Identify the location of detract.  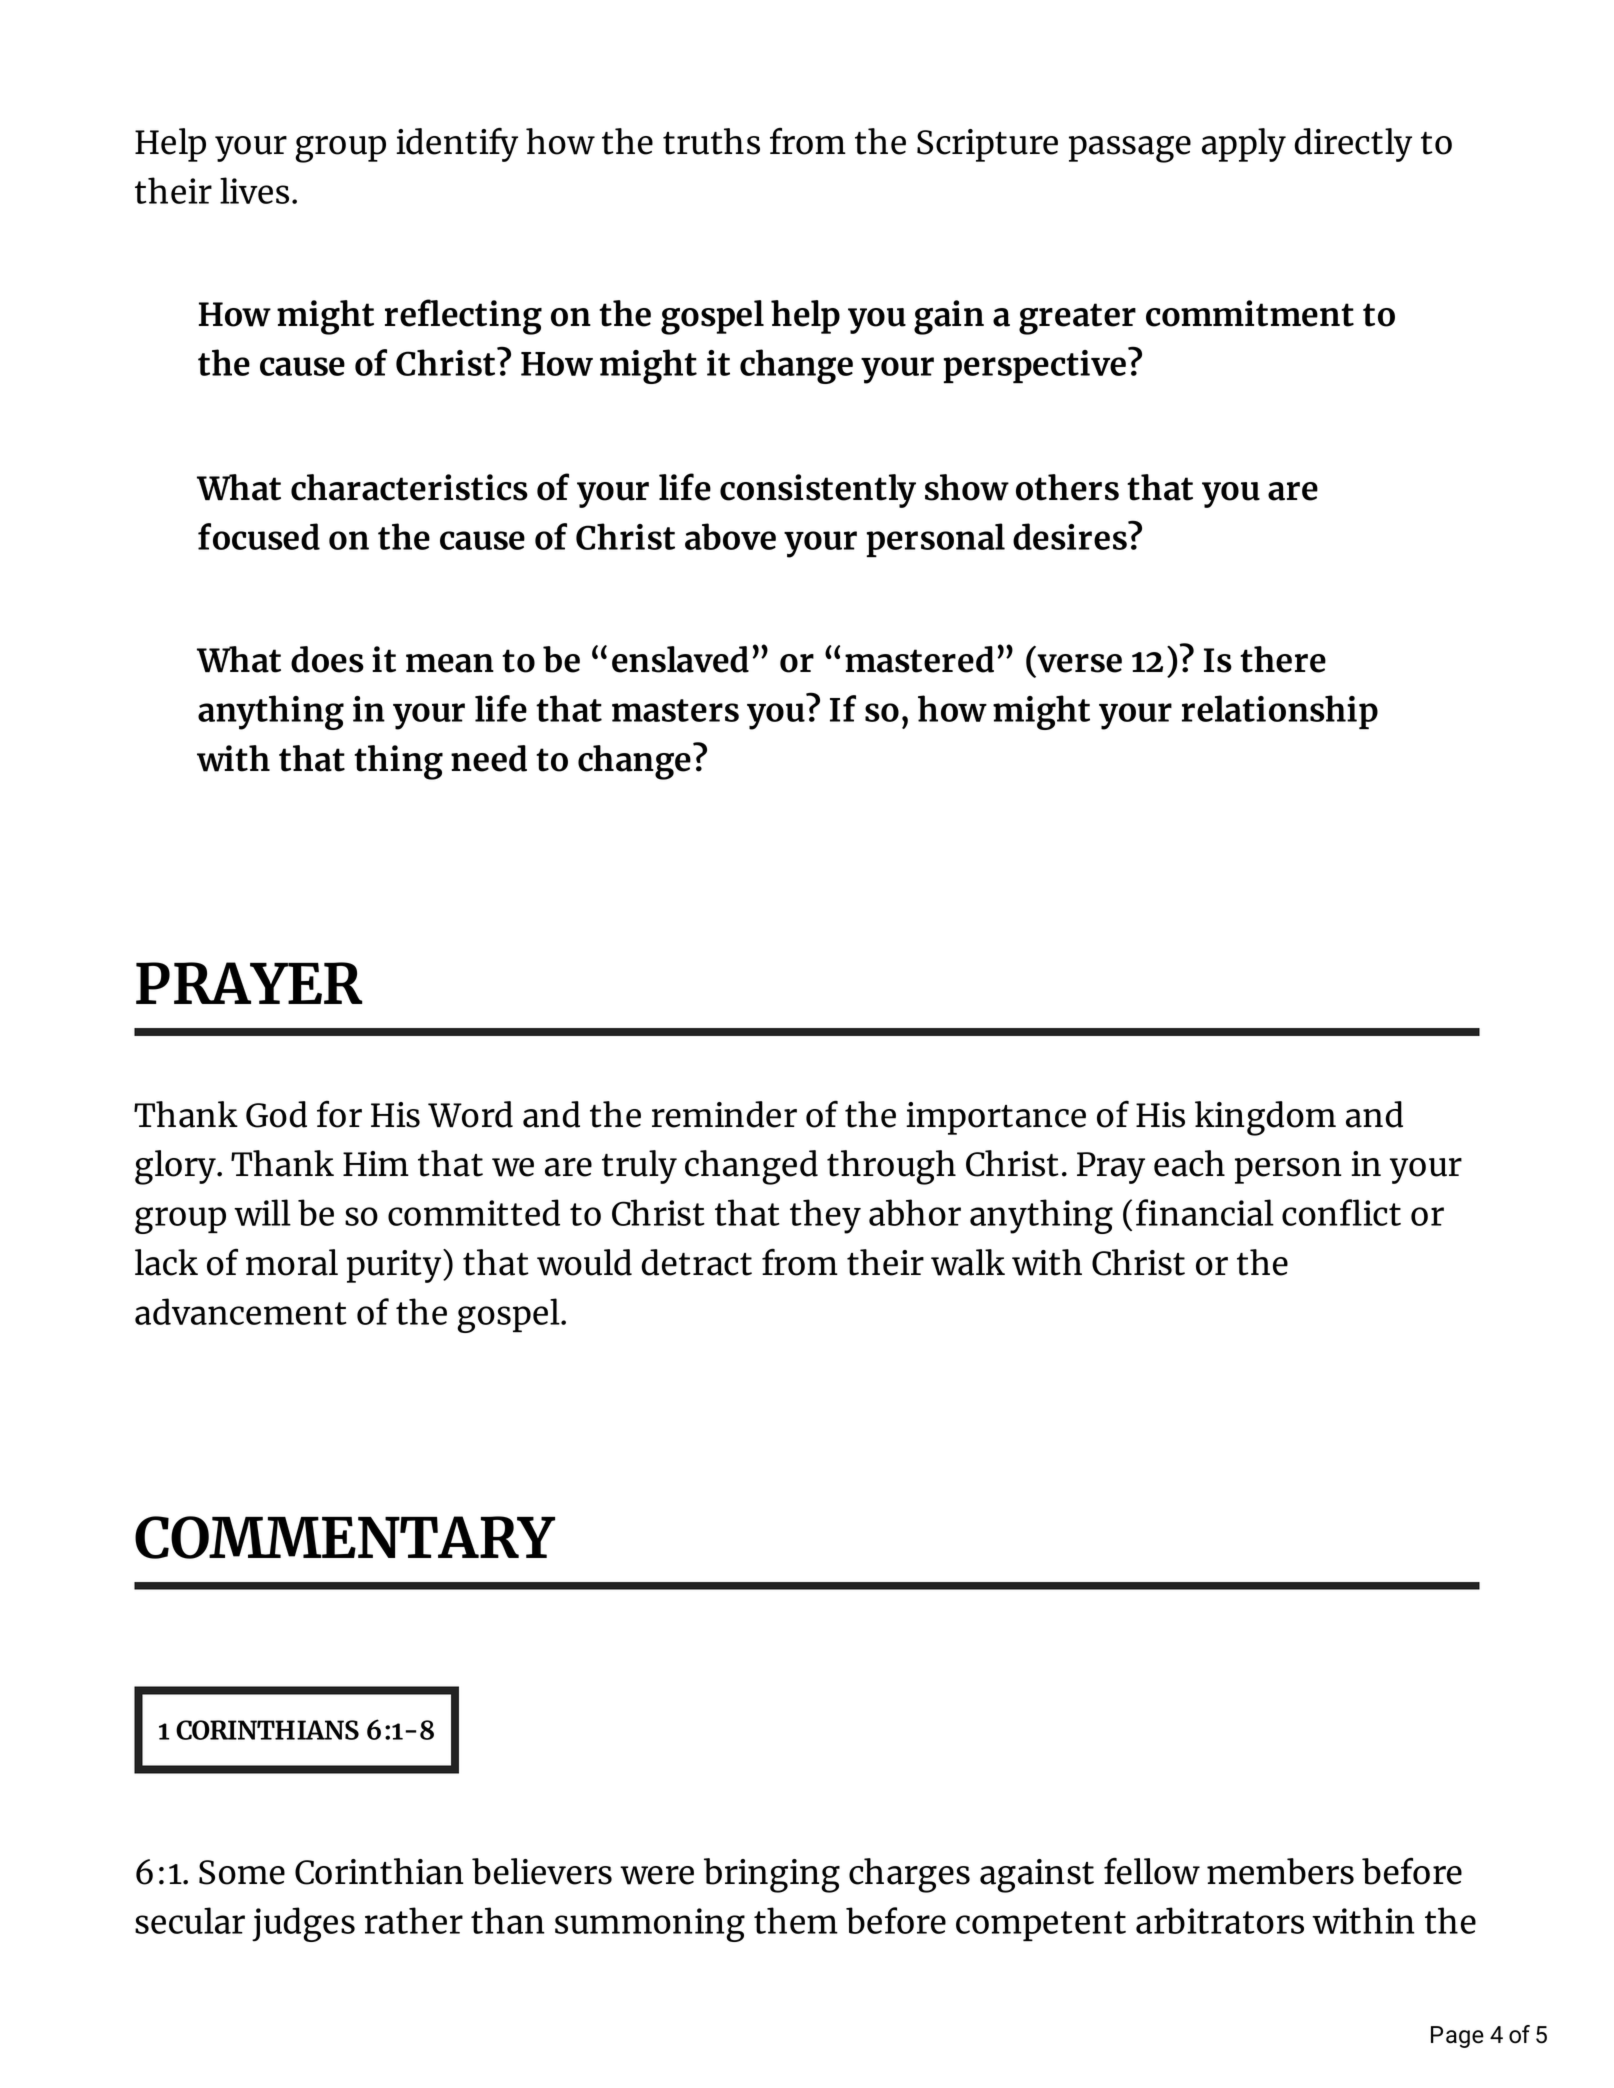
(696, 1262).
